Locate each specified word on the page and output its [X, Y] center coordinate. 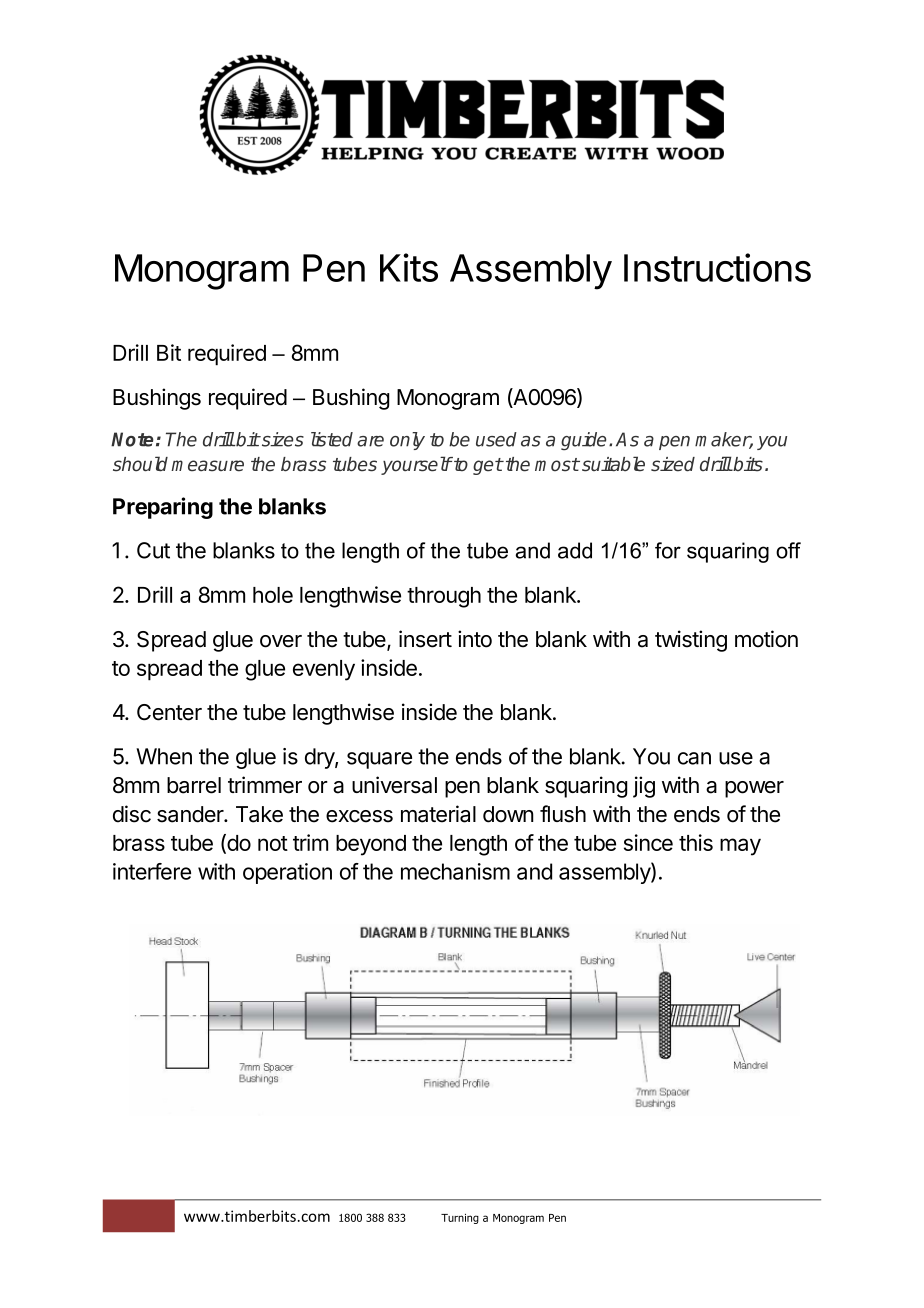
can [694, 758]
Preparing [163, 508]
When [164, 756]
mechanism [455, 871]
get [488, 466]
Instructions [717, 267]
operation [287, 873]
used [496, 439]
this [696, 842]
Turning [460, 1219]
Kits [409, 267]
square [379, 760]
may [740, 847]
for [668, 550]
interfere [152, 871]
